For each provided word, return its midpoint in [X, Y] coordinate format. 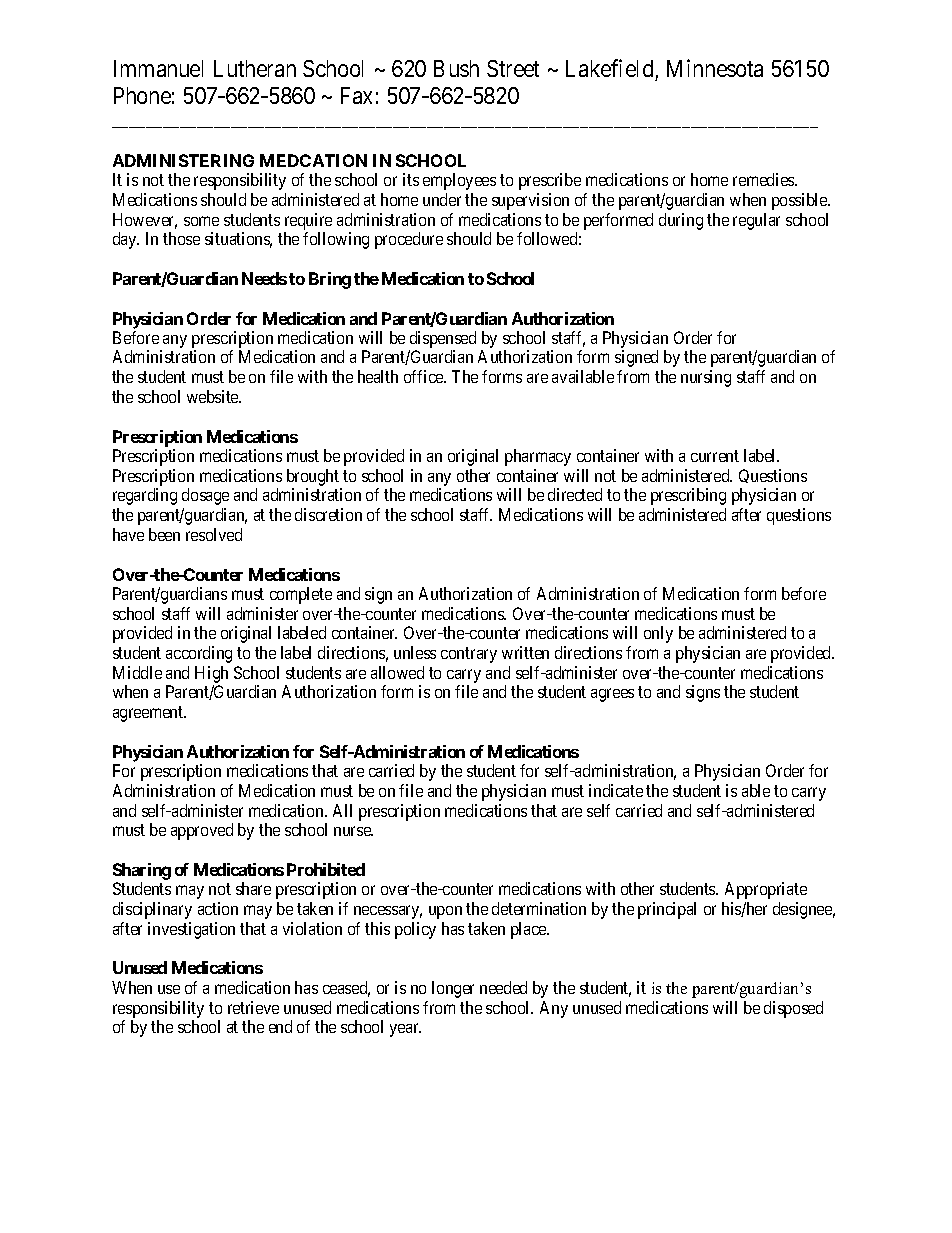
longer [453, 989]
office [424, 376]
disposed [793, 1009]
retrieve [253, 1007]
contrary [469, 655]
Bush [456, 68]
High [211, 674]
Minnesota [715, 68]
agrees [612, 695]
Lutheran [255, 68]
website [214, 396]
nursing [706, 378]
